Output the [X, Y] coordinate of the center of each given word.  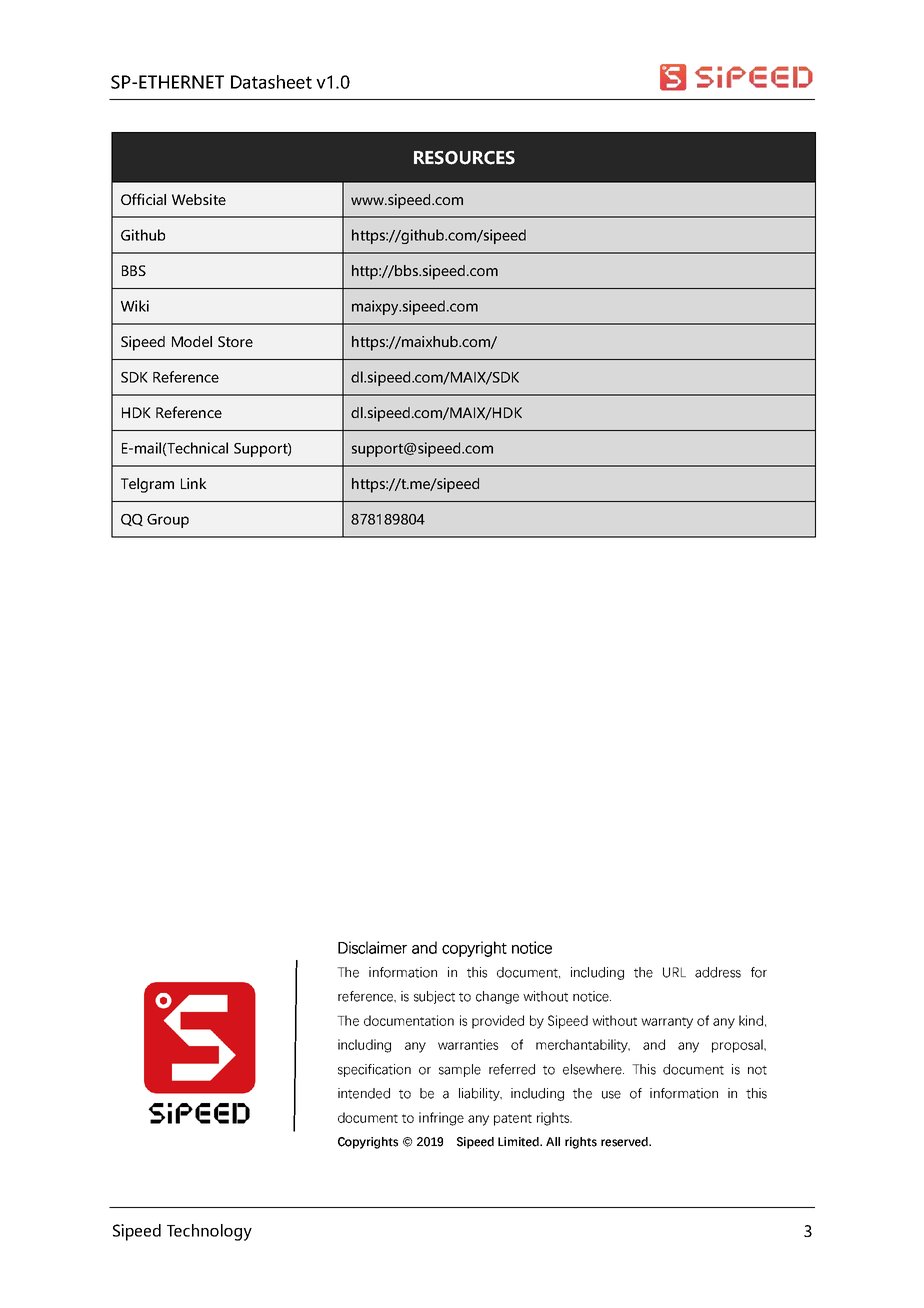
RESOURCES [464, 158]
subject [434, 997]
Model [192, 341]
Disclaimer [372, 947]
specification [374, 1070]
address [718, 972]
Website [199, 199]
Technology [209, 1232]
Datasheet [271, 82]
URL [674, 972]
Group [168, 521]
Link [194, 483]
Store [235, 341]
